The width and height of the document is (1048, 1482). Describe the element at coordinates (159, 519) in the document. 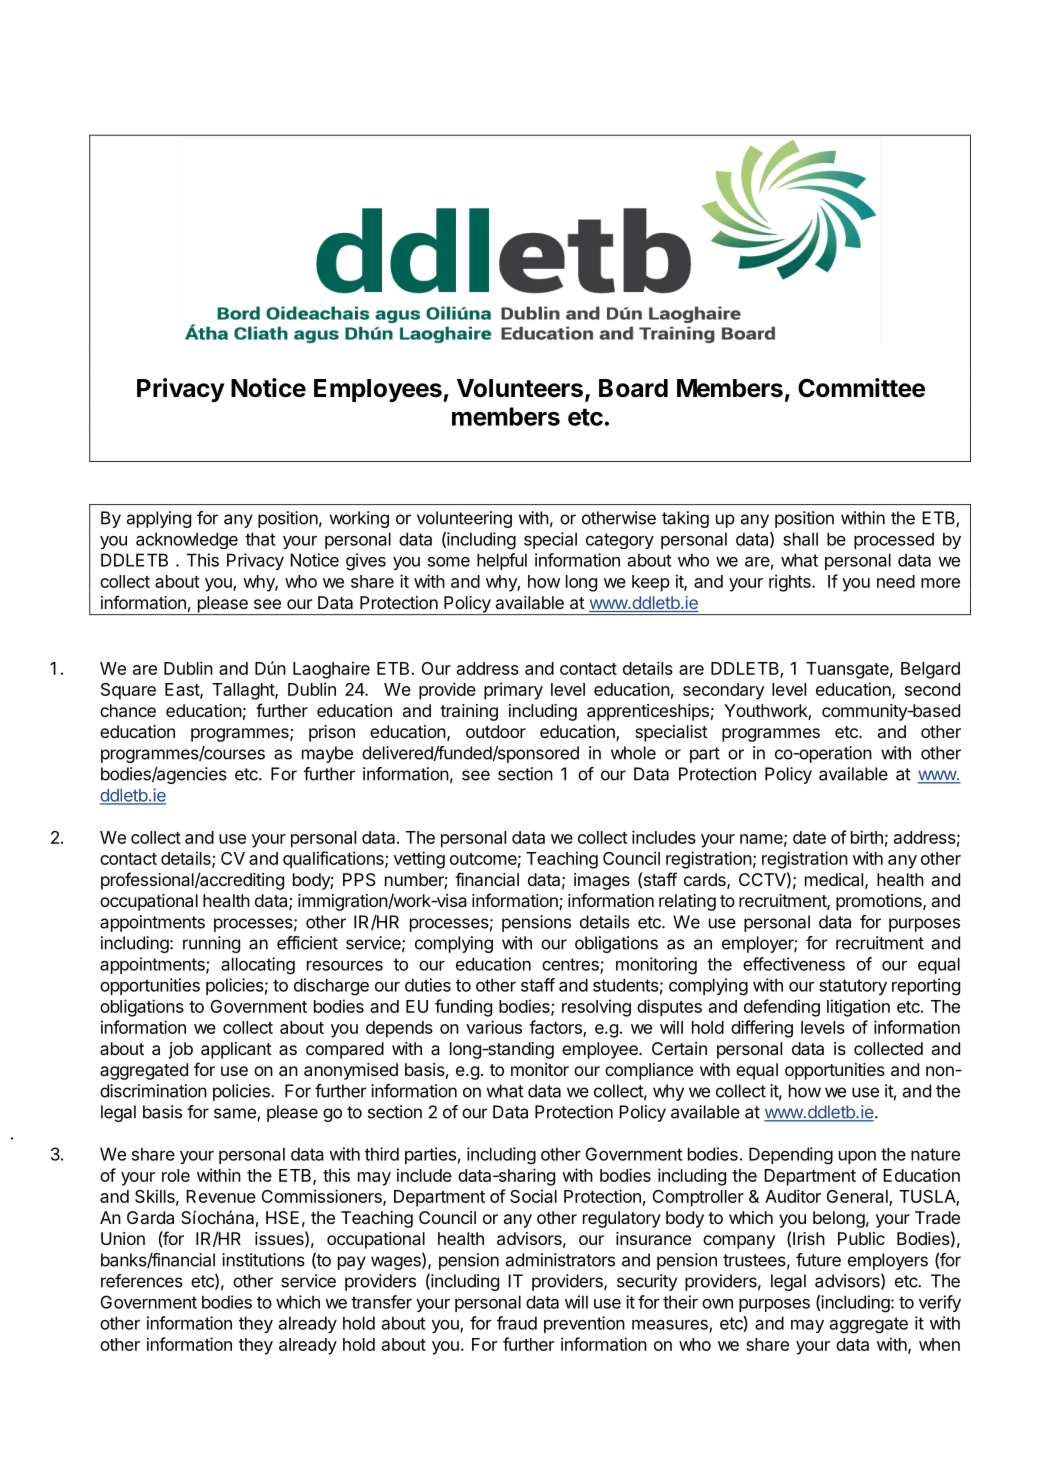

I see `applying` at that location.
